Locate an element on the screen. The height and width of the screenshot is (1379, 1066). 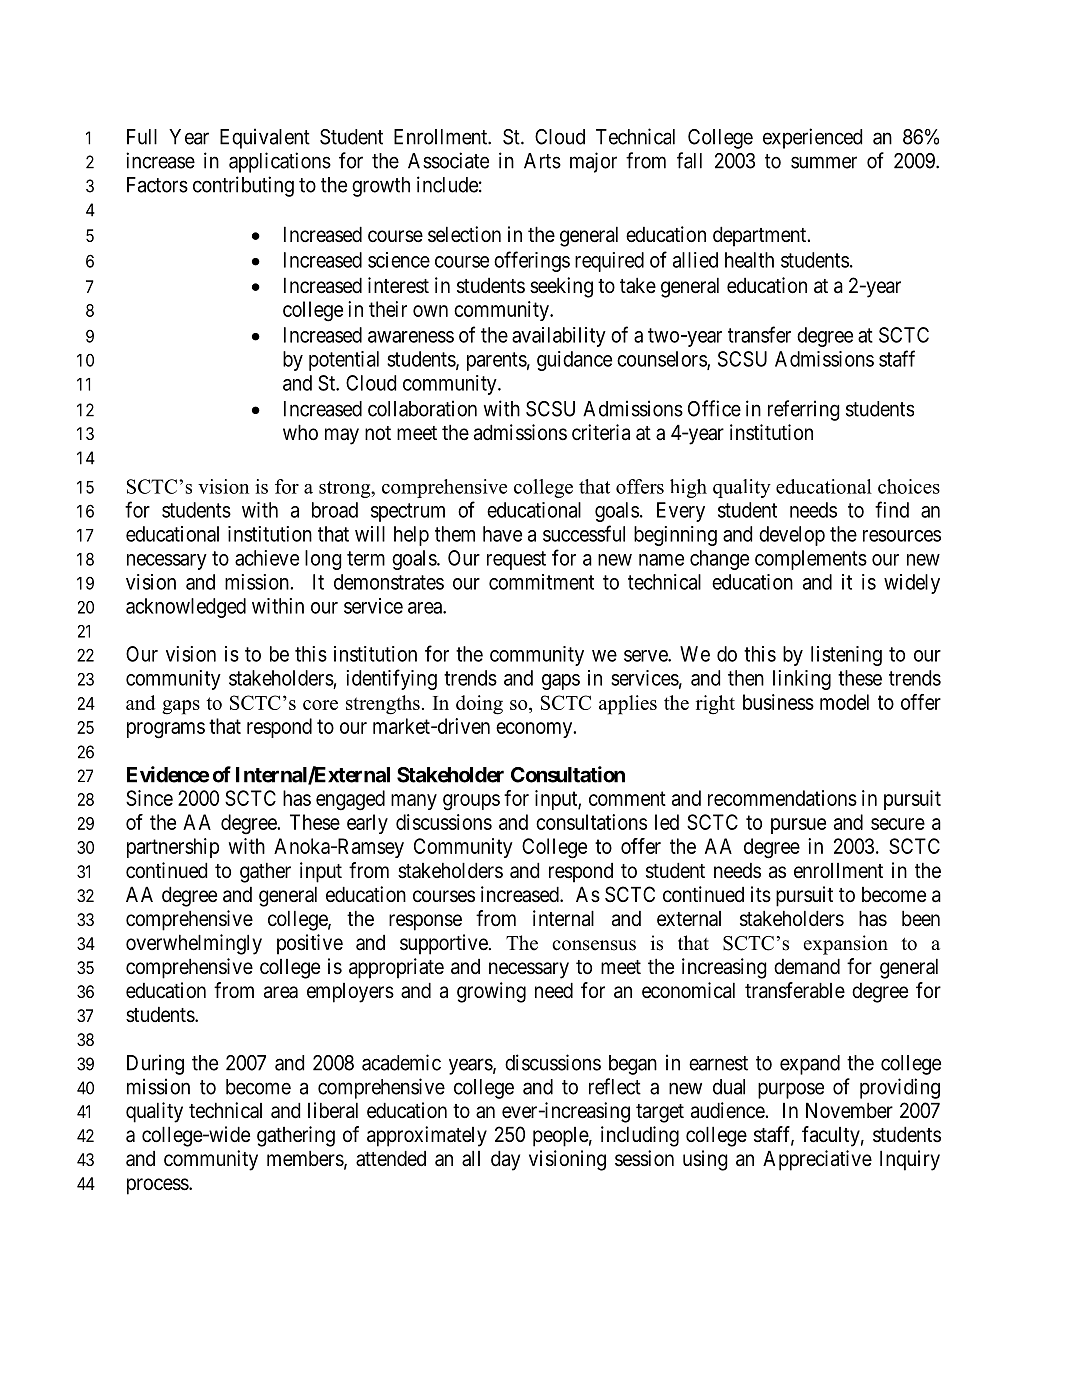
achieve is located at coordinates (267, 558).
